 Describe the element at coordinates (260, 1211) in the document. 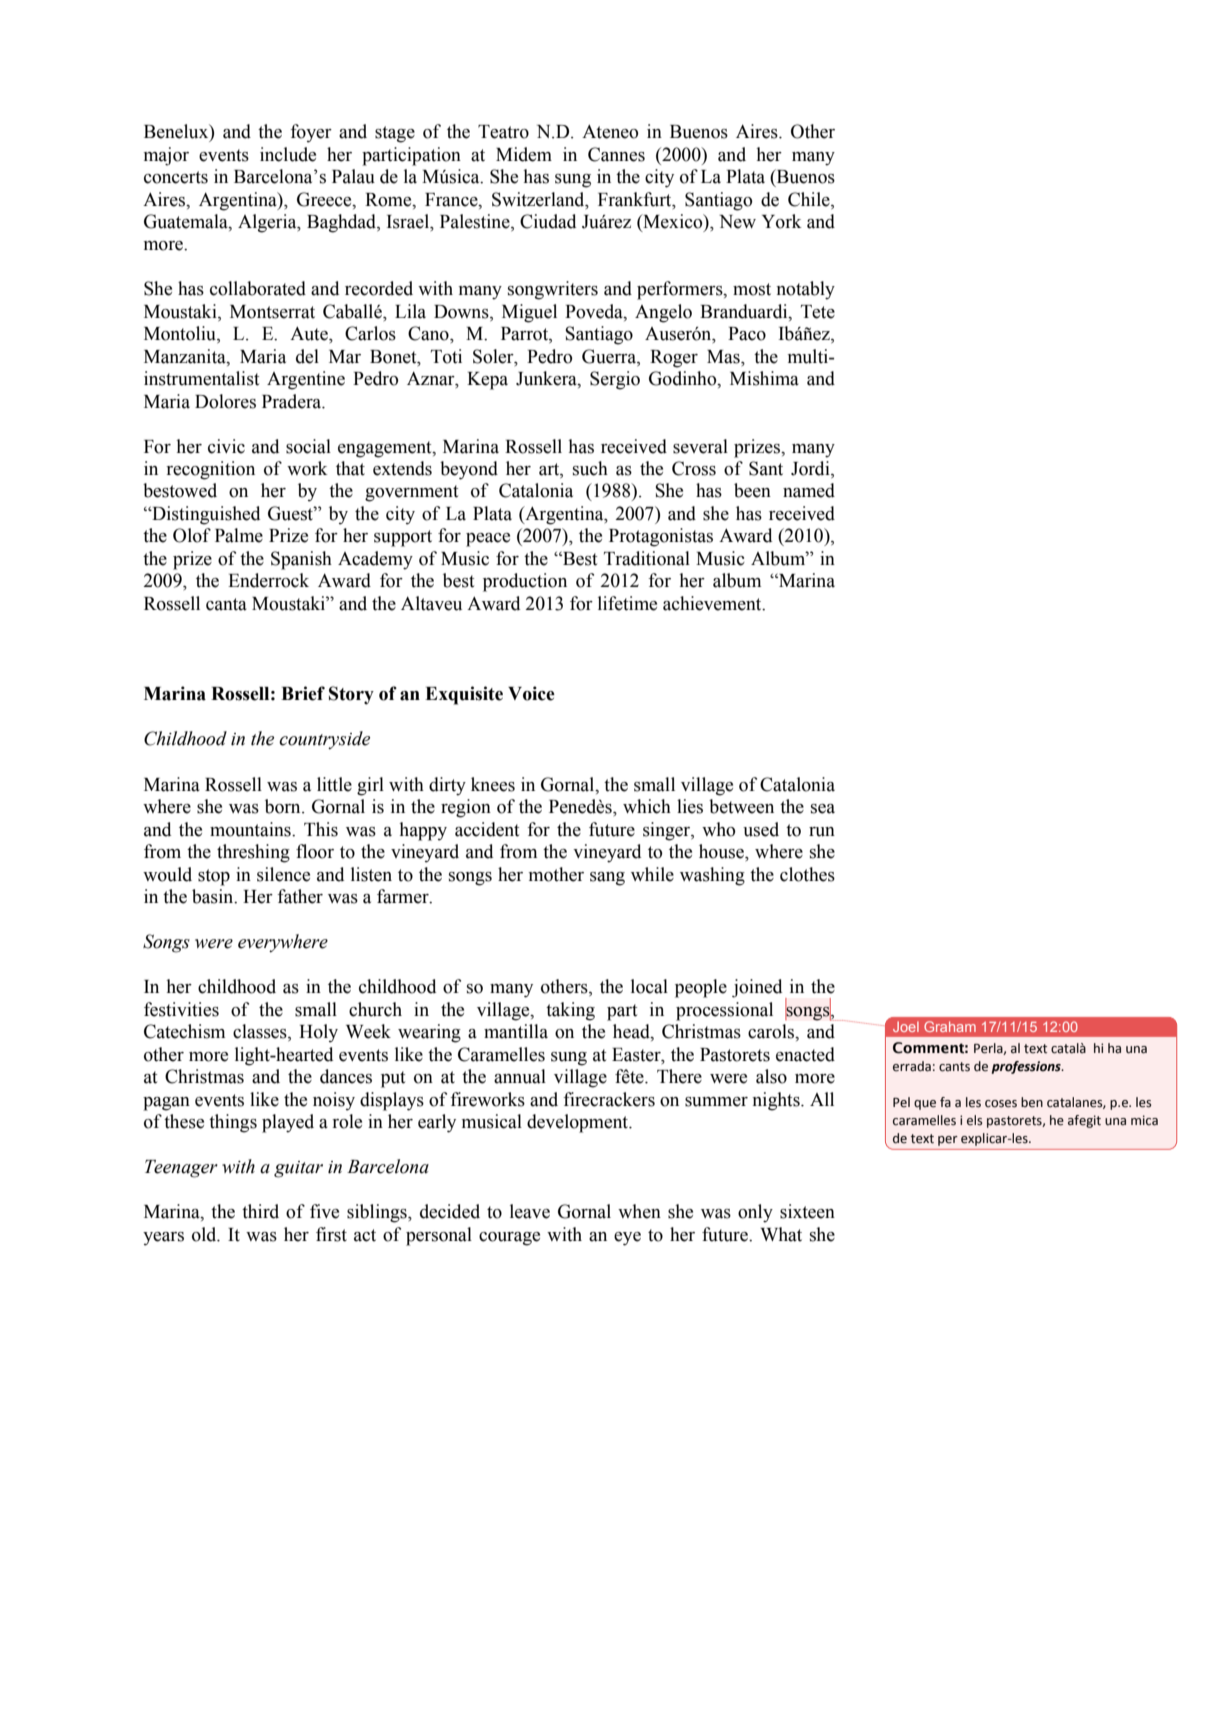

I see `third` at that location.
